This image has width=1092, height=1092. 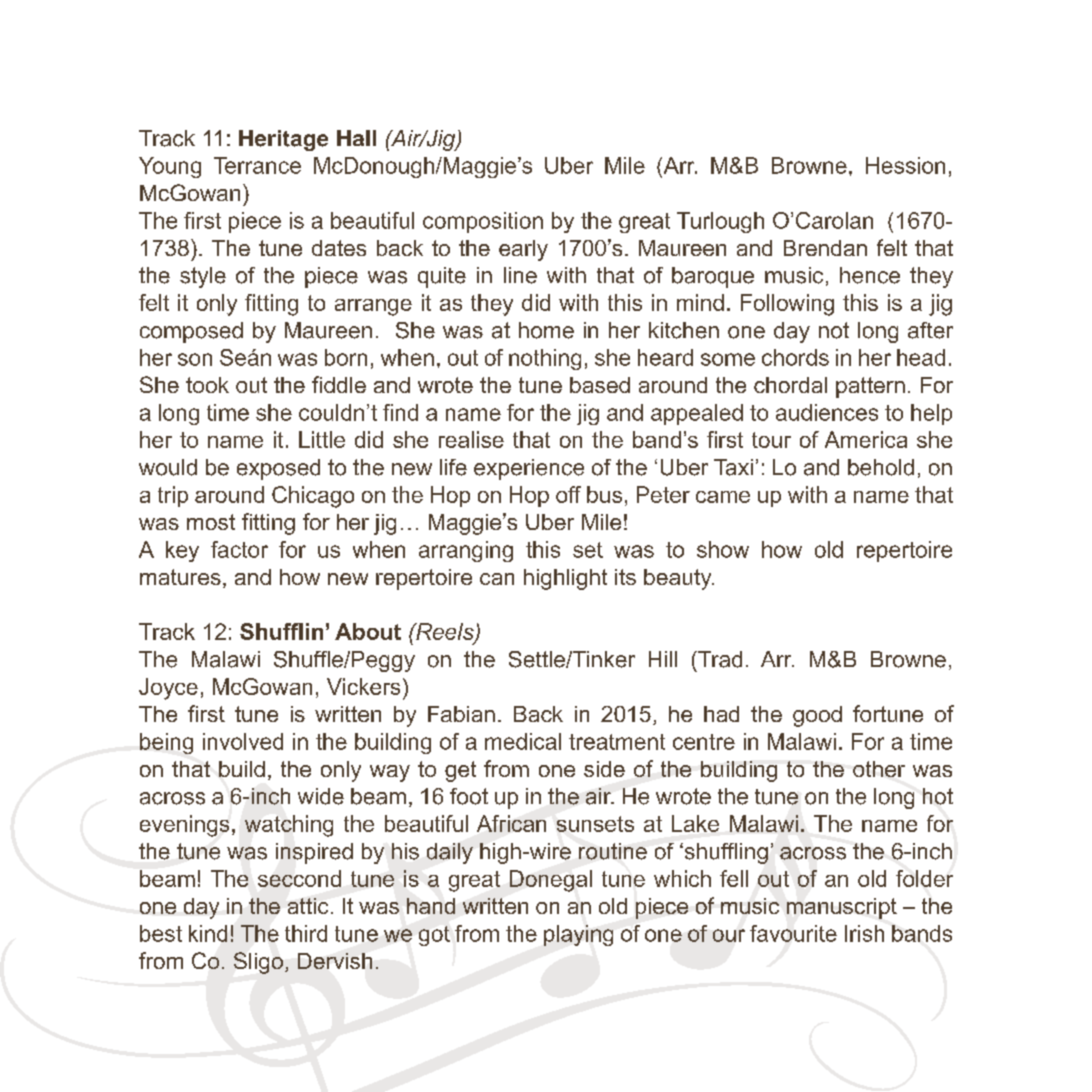 What do you see at coordinates (461, 714) in the image?
I see `Fabian` at bounding box center [461, 714].
